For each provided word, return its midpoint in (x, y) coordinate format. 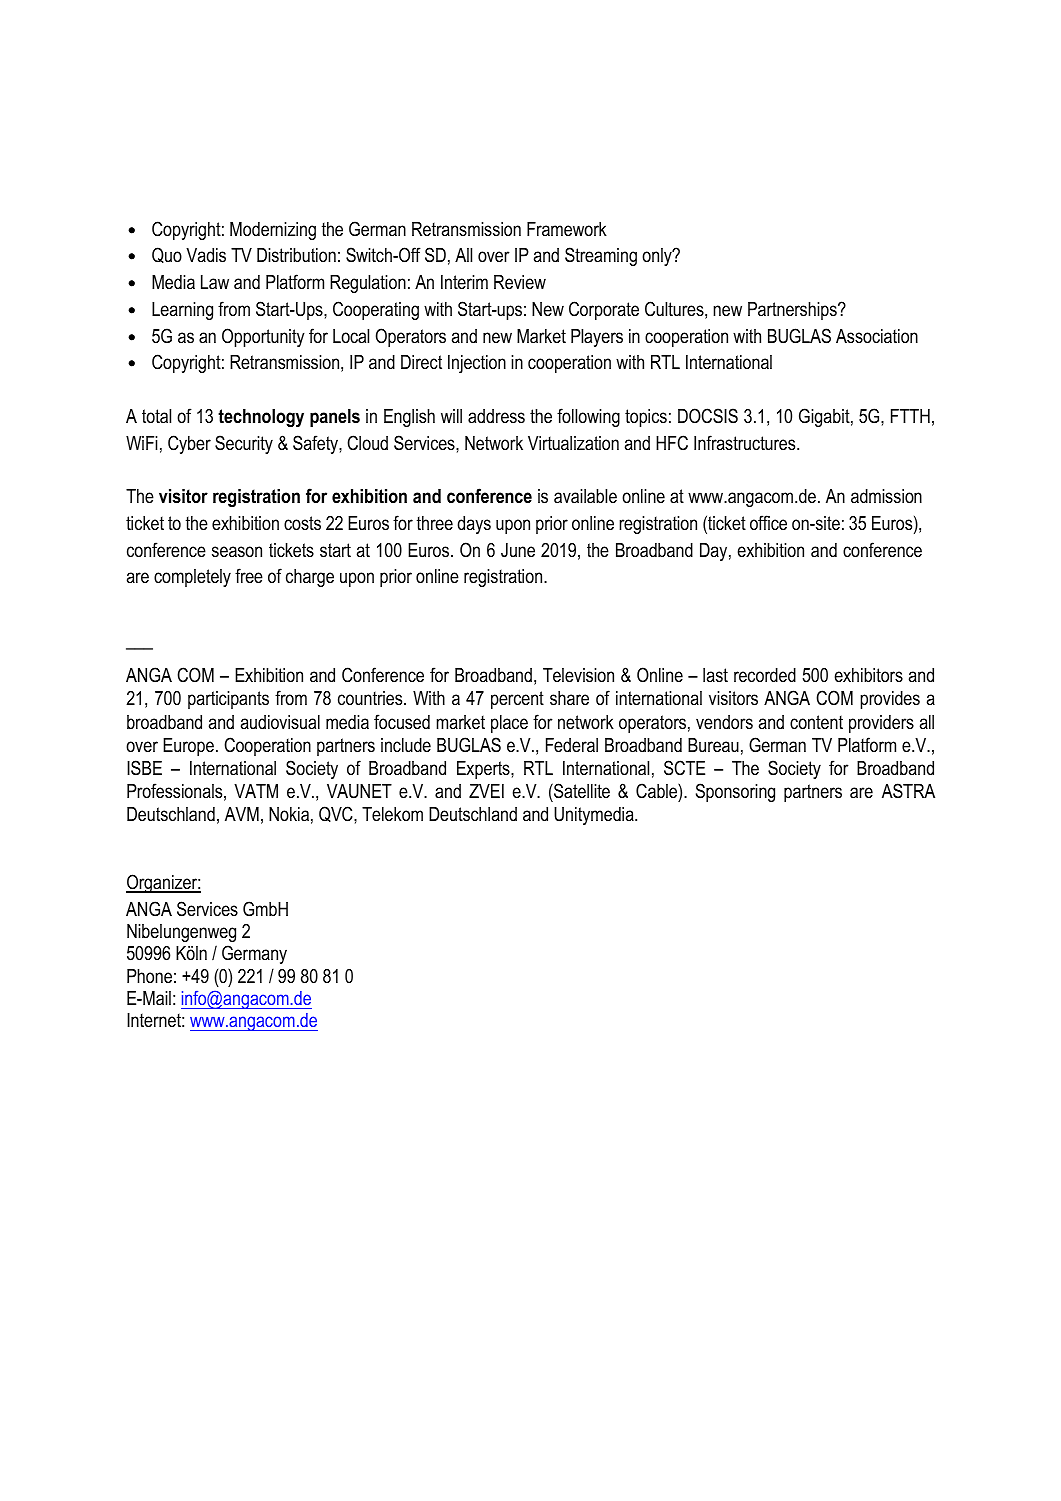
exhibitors (869, 675)
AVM (242, 814)
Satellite (581, 791)
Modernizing (273, 231)
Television (578, 675)
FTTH (910, 416)
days (474, 525)
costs (302, 523)
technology (261, 418)
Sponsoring (735, 792)
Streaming (601, 256)
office (768, 522)
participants (228, 700)
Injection (477, 364)
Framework (567, 229)
